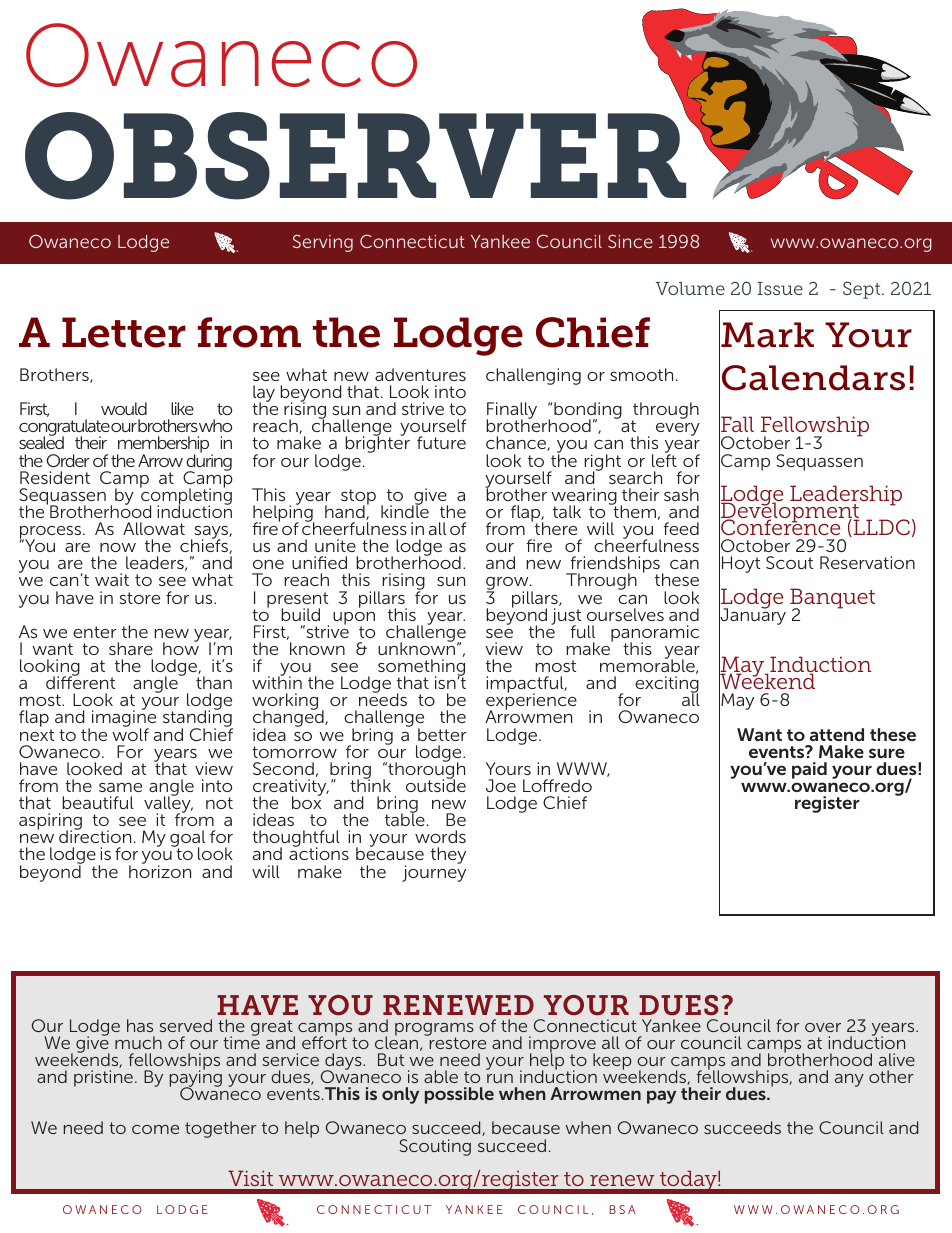  Describe the element at coordinates (124, 408) in the page. I see `would` at that location.
